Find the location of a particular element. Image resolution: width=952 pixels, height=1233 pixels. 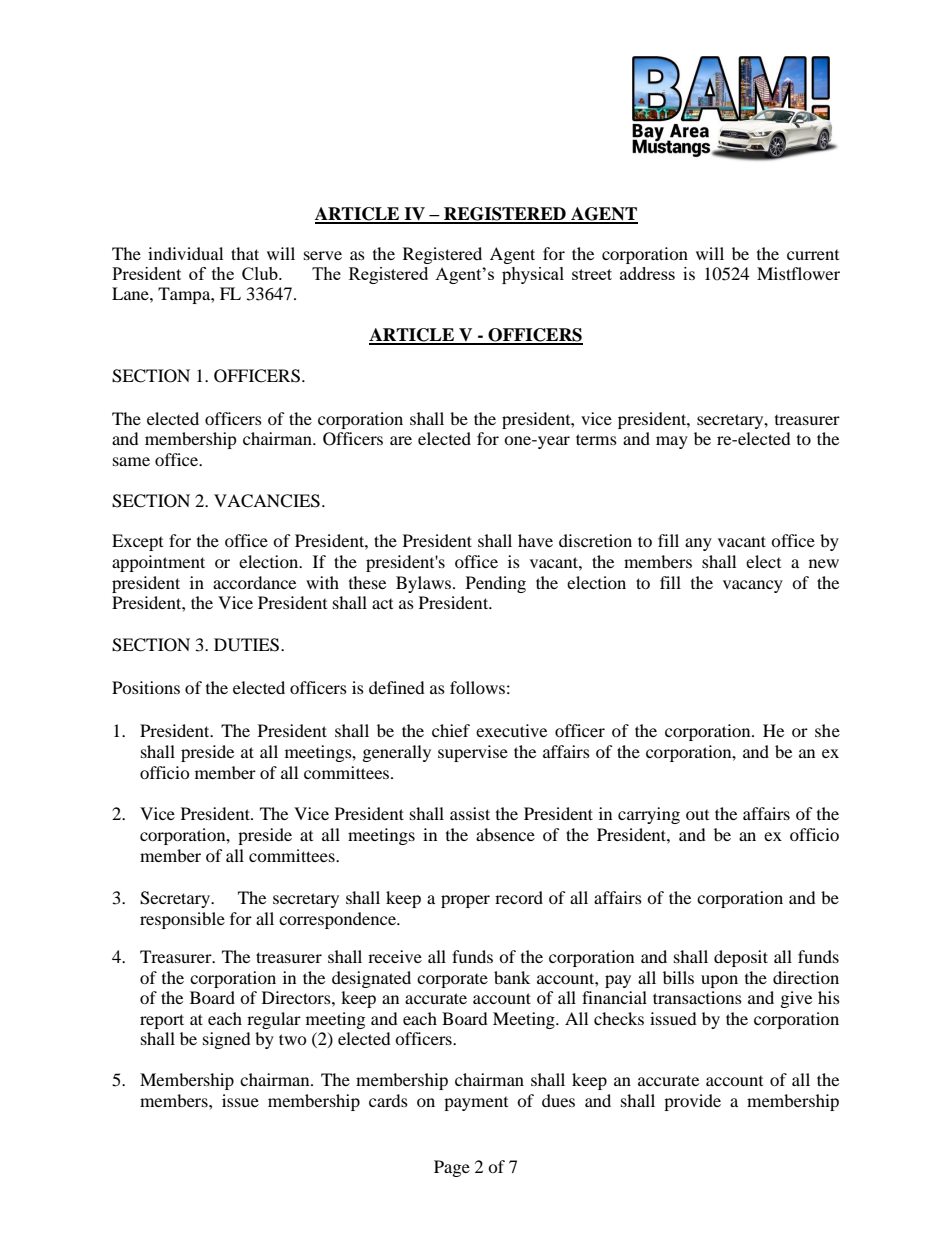

provide is located at coordinates (692, 1102).
